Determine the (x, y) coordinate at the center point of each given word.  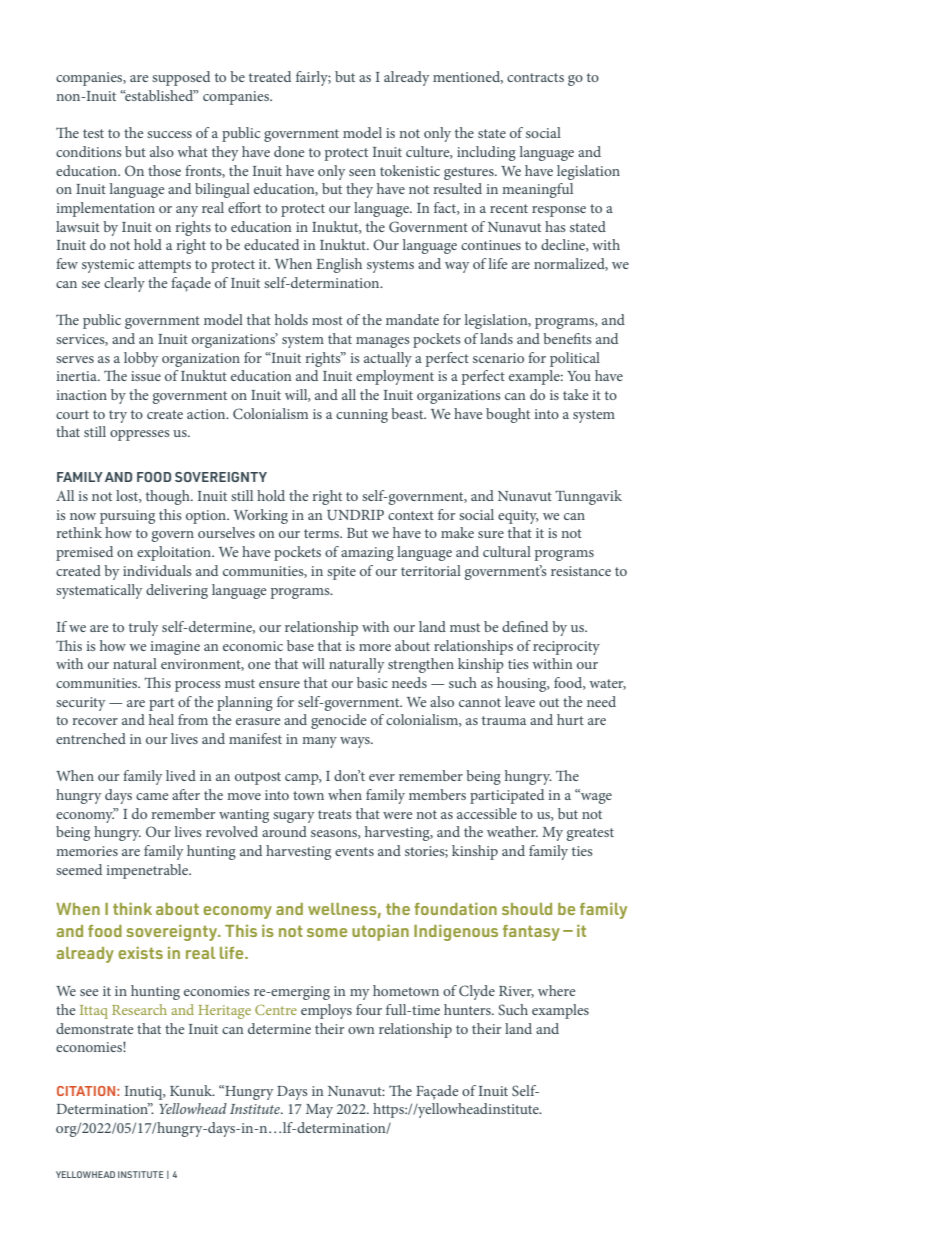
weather (512, 831)
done (289, 151)
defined (525, 626)
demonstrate (94, 1028)
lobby (141, 359)
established (159, 95)
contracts (535, 77)
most (327, 320)
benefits (567, 338)
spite (341, 573)
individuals (157, 570)
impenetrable (148, 871)
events (354, 851)
